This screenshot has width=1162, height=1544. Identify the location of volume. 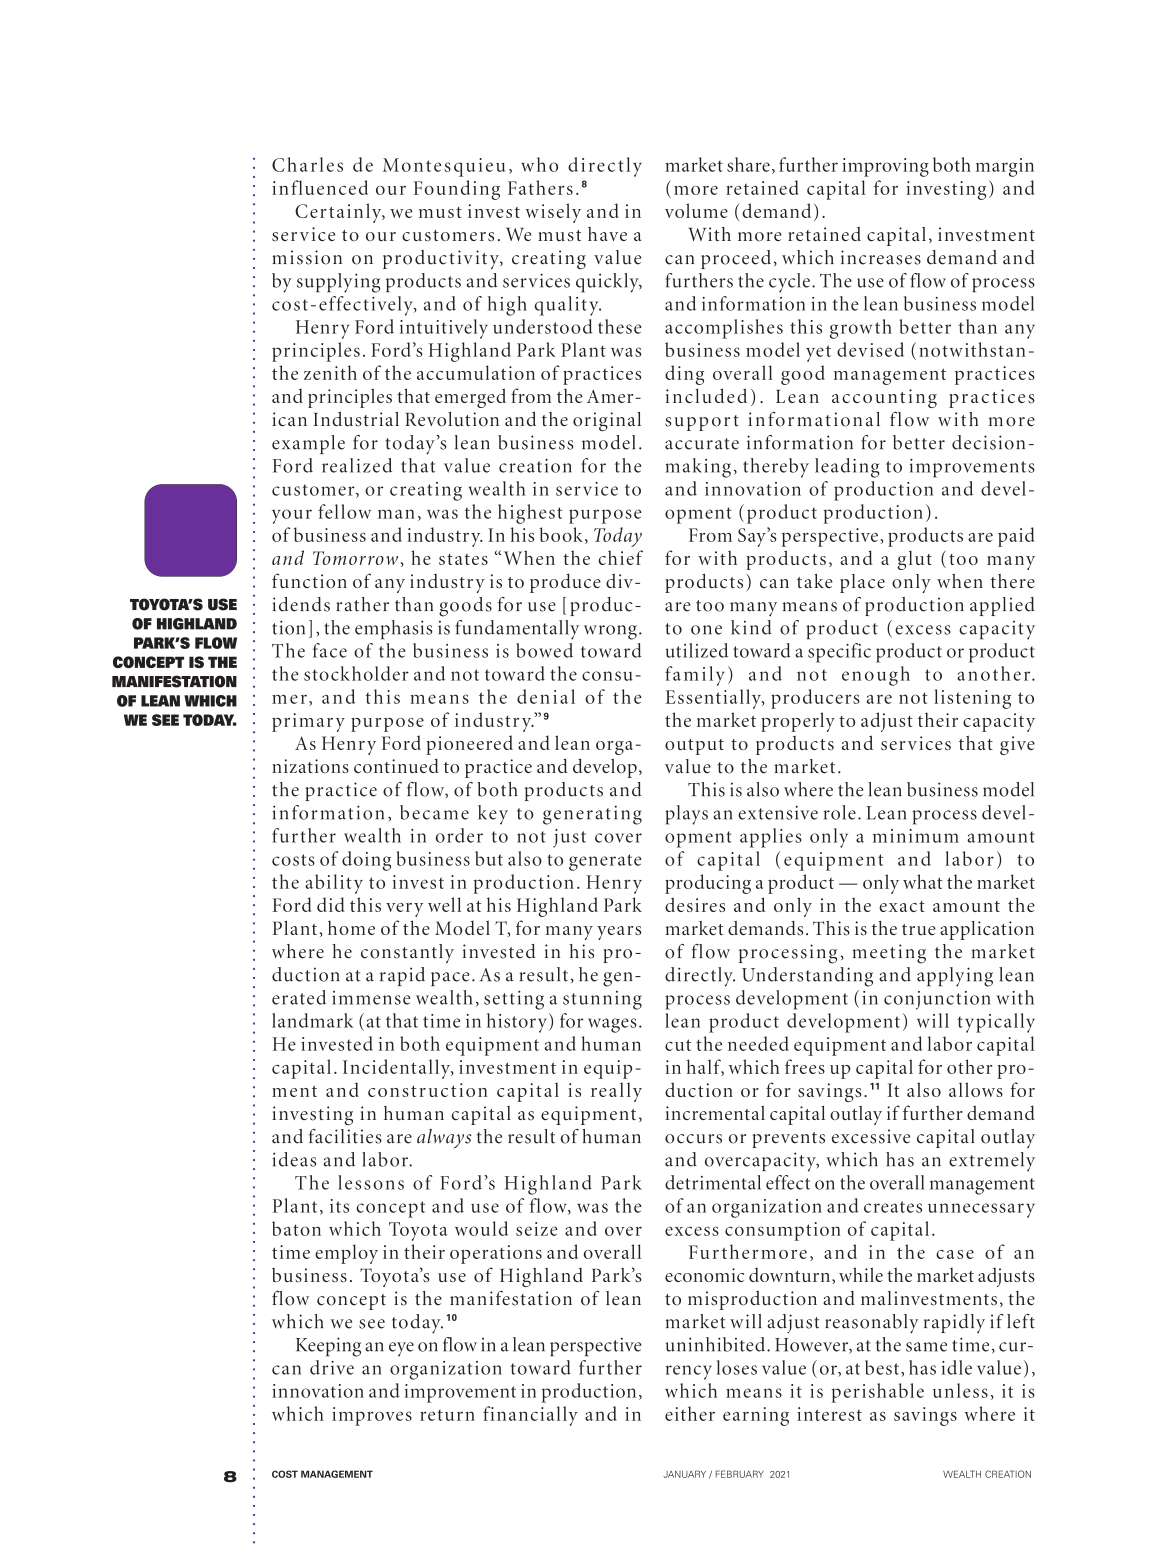
(696, 210).
